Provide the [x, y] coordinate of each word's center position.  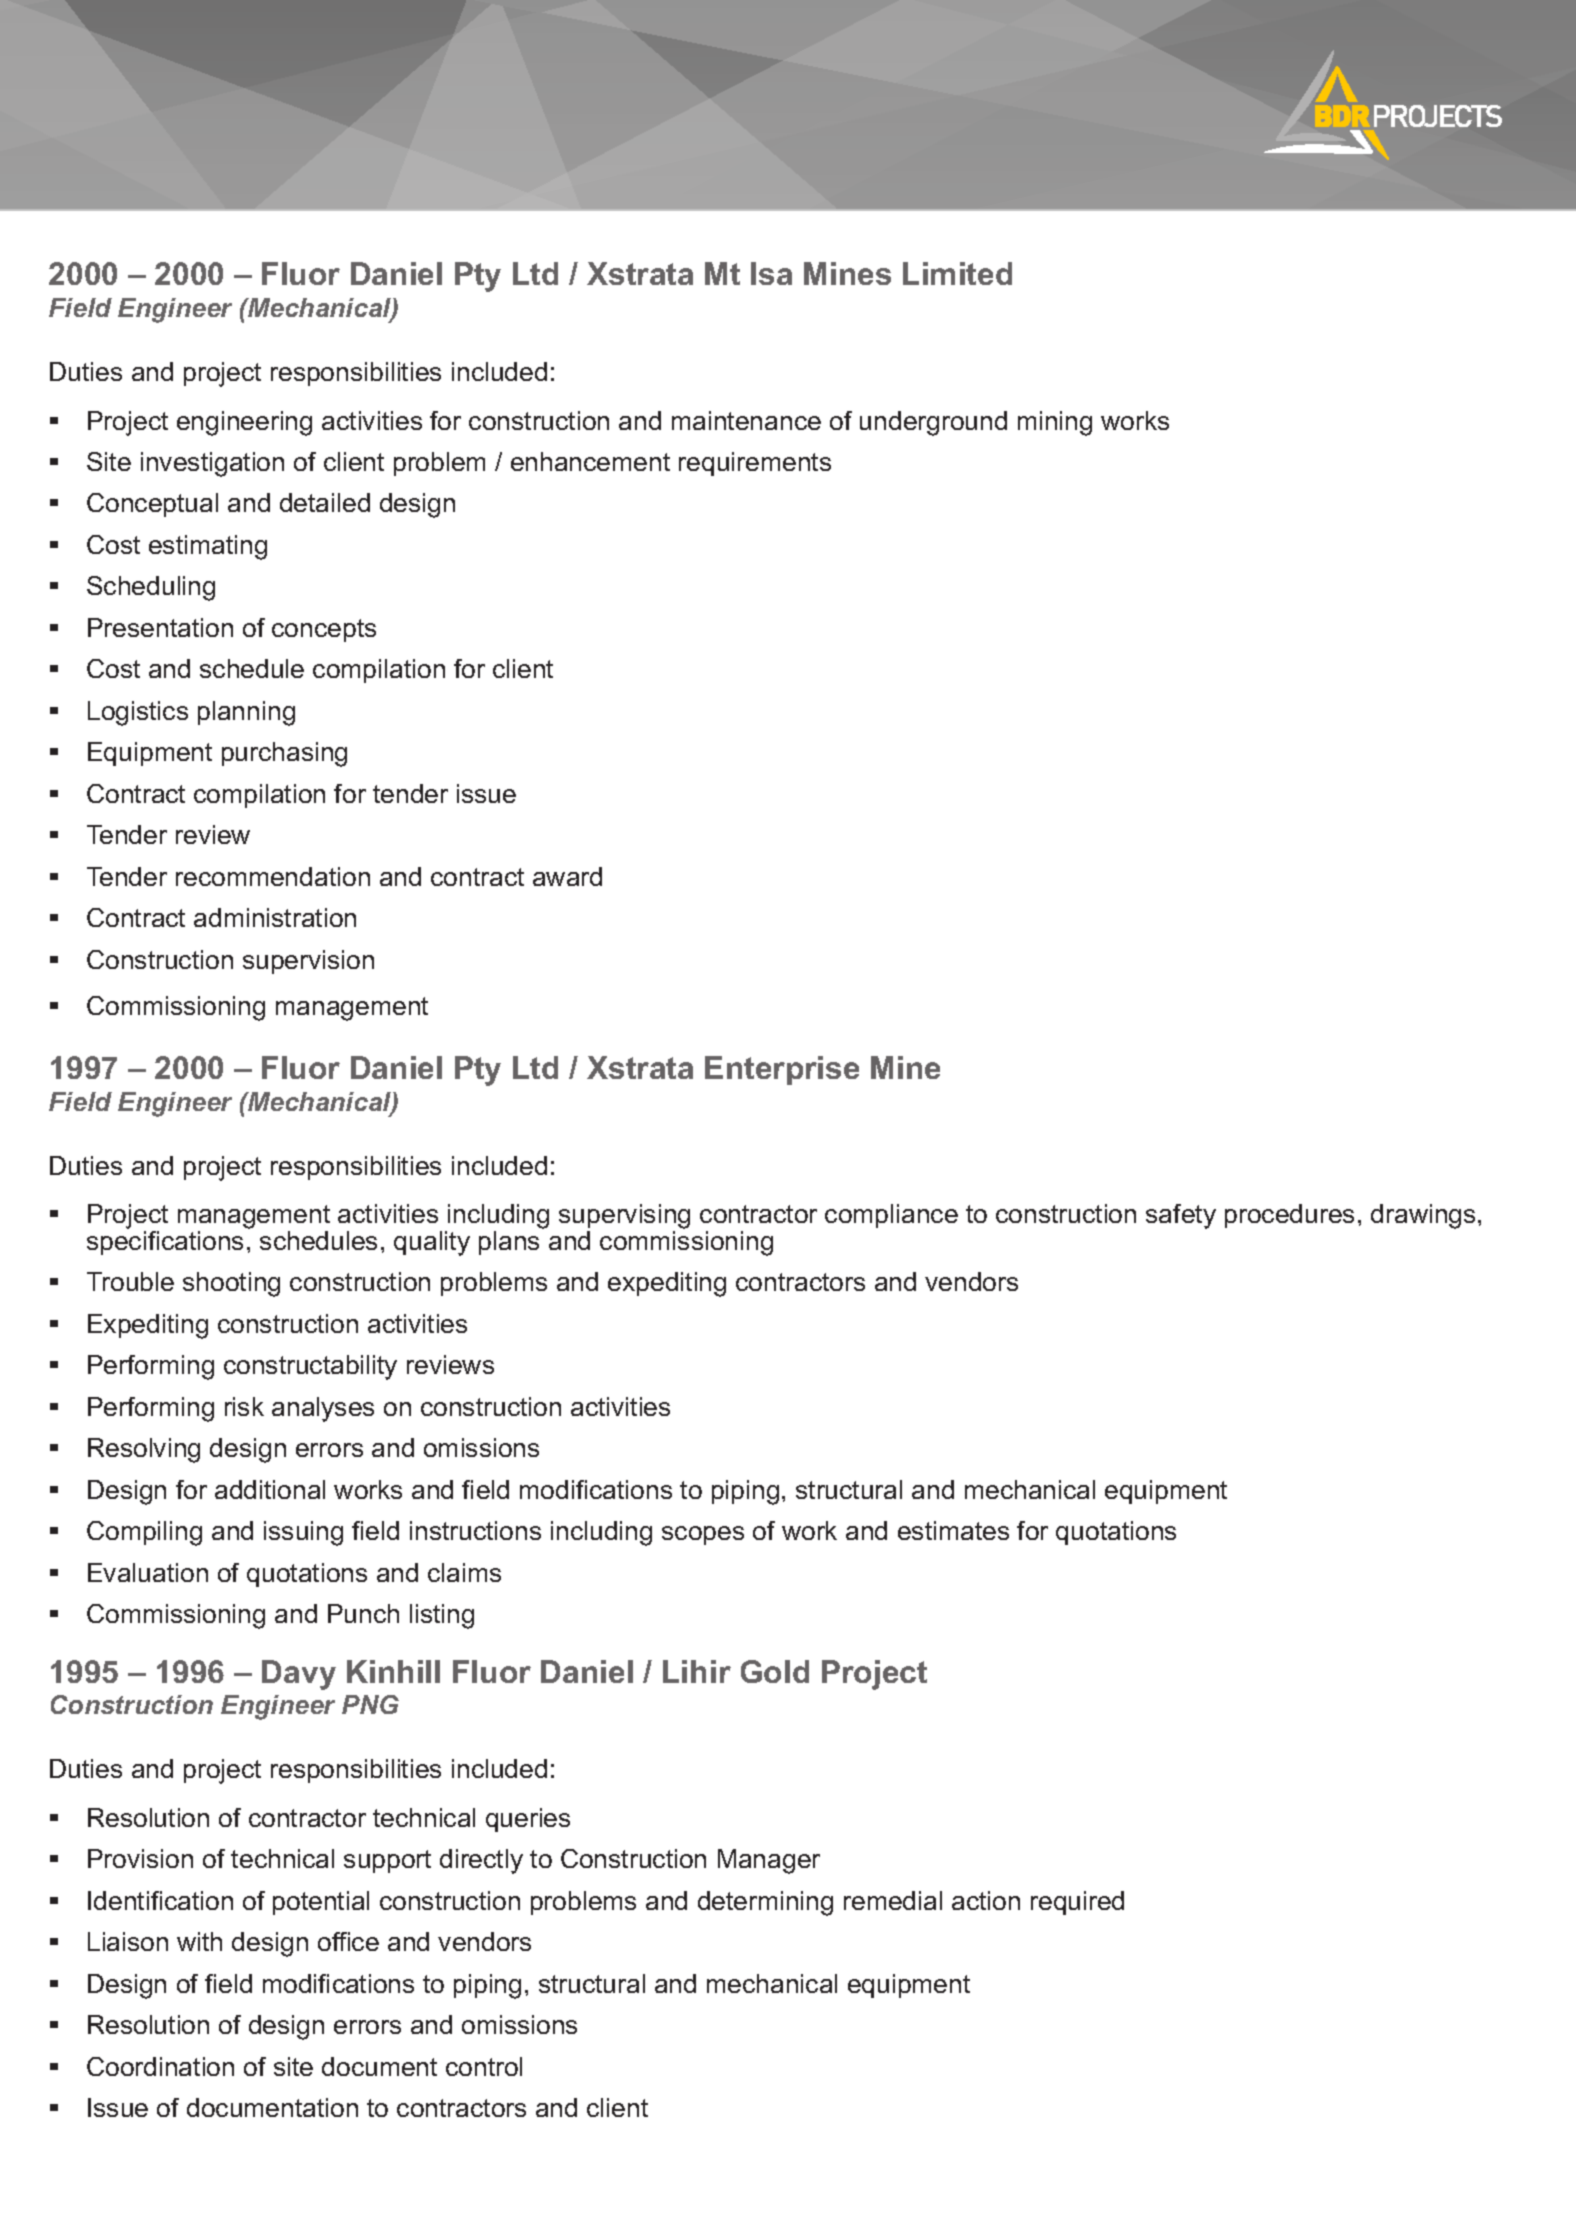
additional [270, 1489]
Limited [957, 273]
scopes [703, 1535]
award [567, 876]
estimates [953, 1530]
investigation [212, 464]
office [348, 1941]
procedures [1289, 1216]
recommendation [273, 876]
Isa [771, 273]
